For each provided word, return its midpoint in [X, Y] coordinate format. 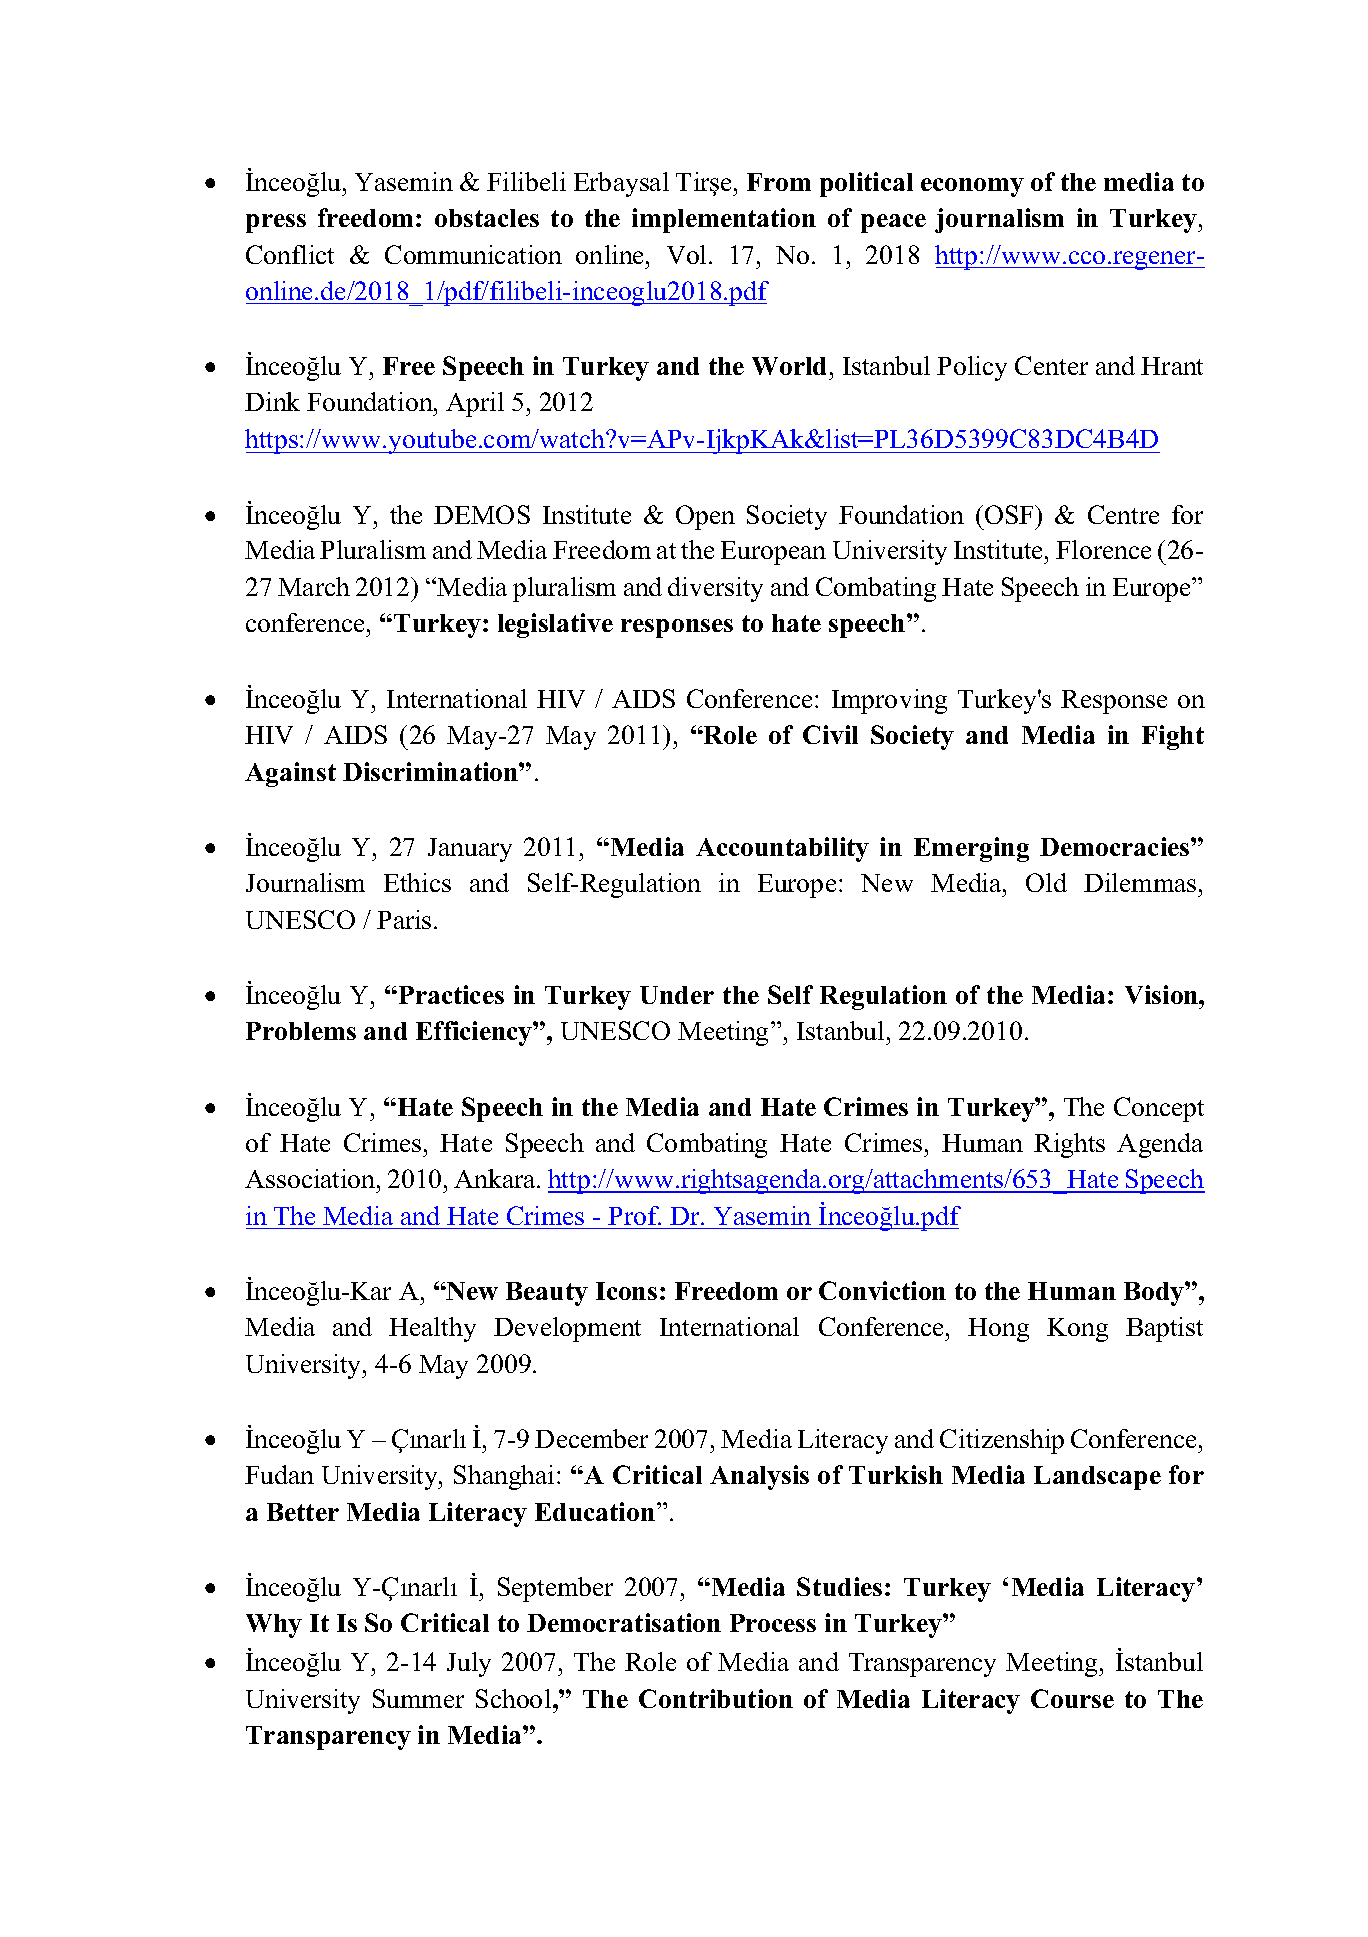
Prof [634, 1215]
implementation [724, 220]
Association [311, 1178]
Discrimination [431, 771]
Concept [1159, 1109]
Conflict [290, 254]
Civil [830, 734]
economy [972, 187]
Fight [1173, 737]
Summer [418, 1698]
